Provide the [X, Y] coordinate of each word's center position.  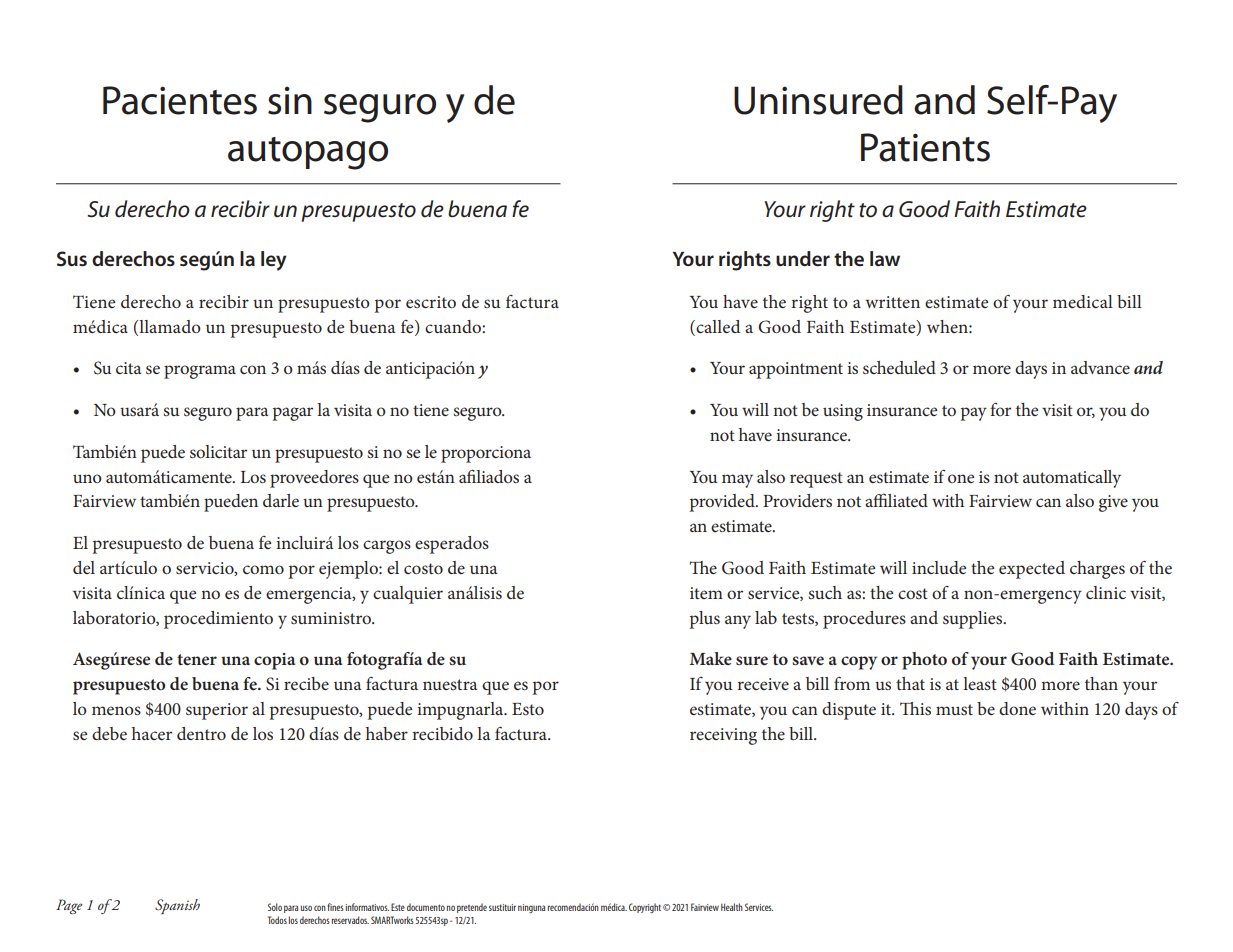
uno [87, 478]
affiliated [896, 500]
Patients [925, 147]
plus [705, 620]
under [803, 258]
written [892, 302]
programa [200, 372]
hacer [152, 733]
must [954, 709]
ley [274, 261]
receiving [723, 736]
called [717, 326]
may [737, 481]
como [263, 569]
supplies [974, 620]
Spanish [177, 906]
